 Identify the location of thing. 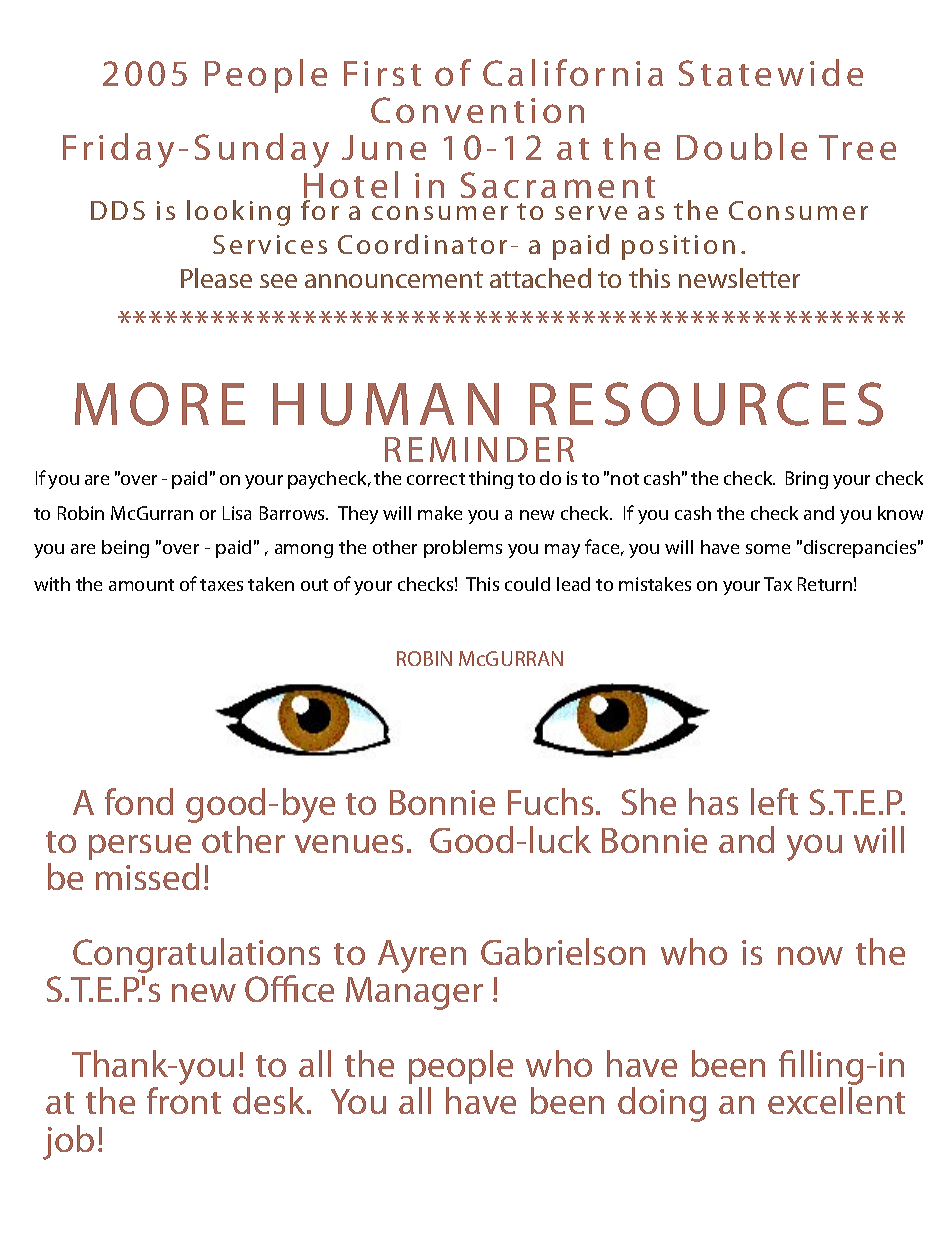
(491, 480).
